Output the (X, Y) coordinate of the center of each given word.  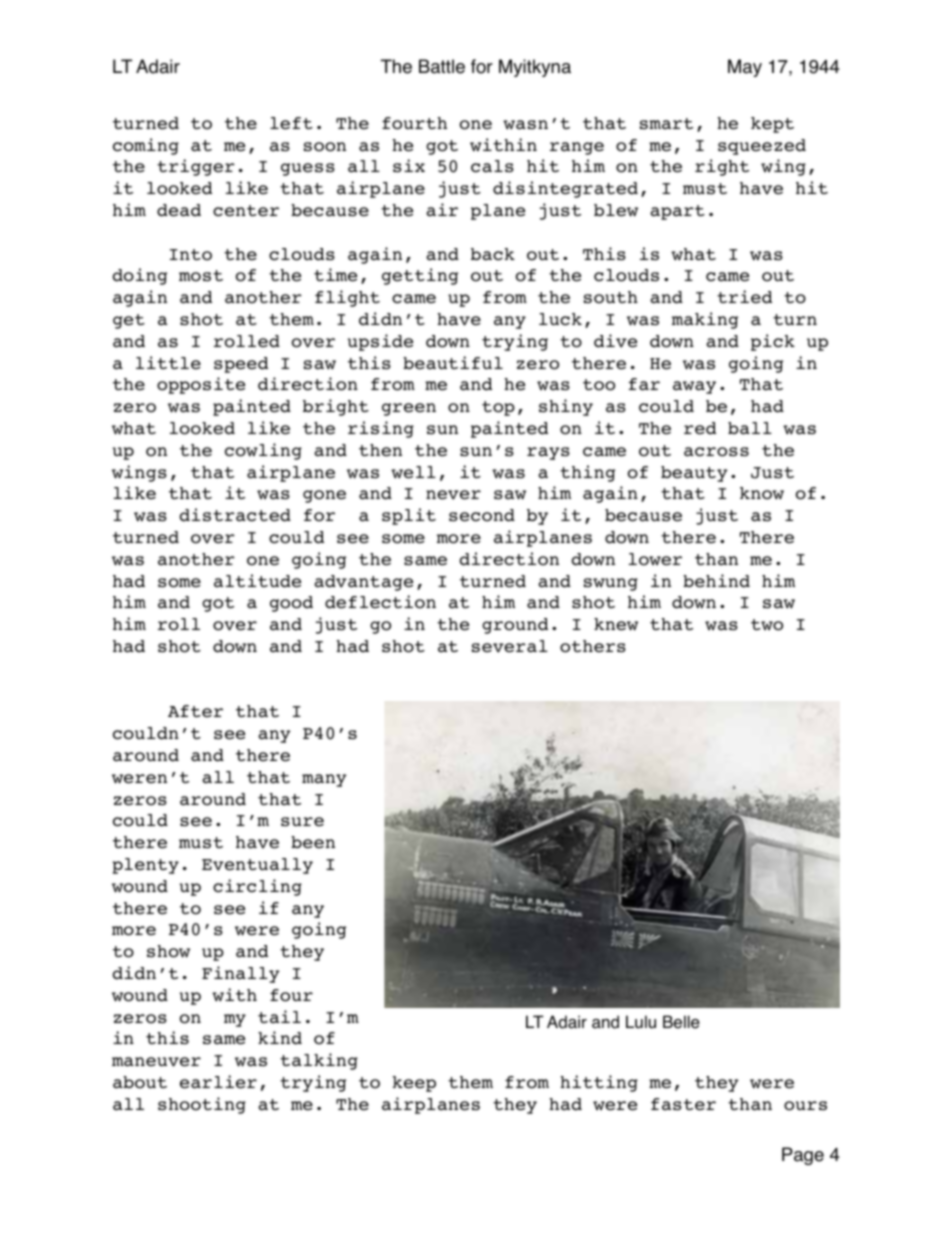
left (291, 123)
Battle (442, 66)
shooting (202, 1105)
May (745, 68)
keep (414, 1084)
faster (683, 1104)
